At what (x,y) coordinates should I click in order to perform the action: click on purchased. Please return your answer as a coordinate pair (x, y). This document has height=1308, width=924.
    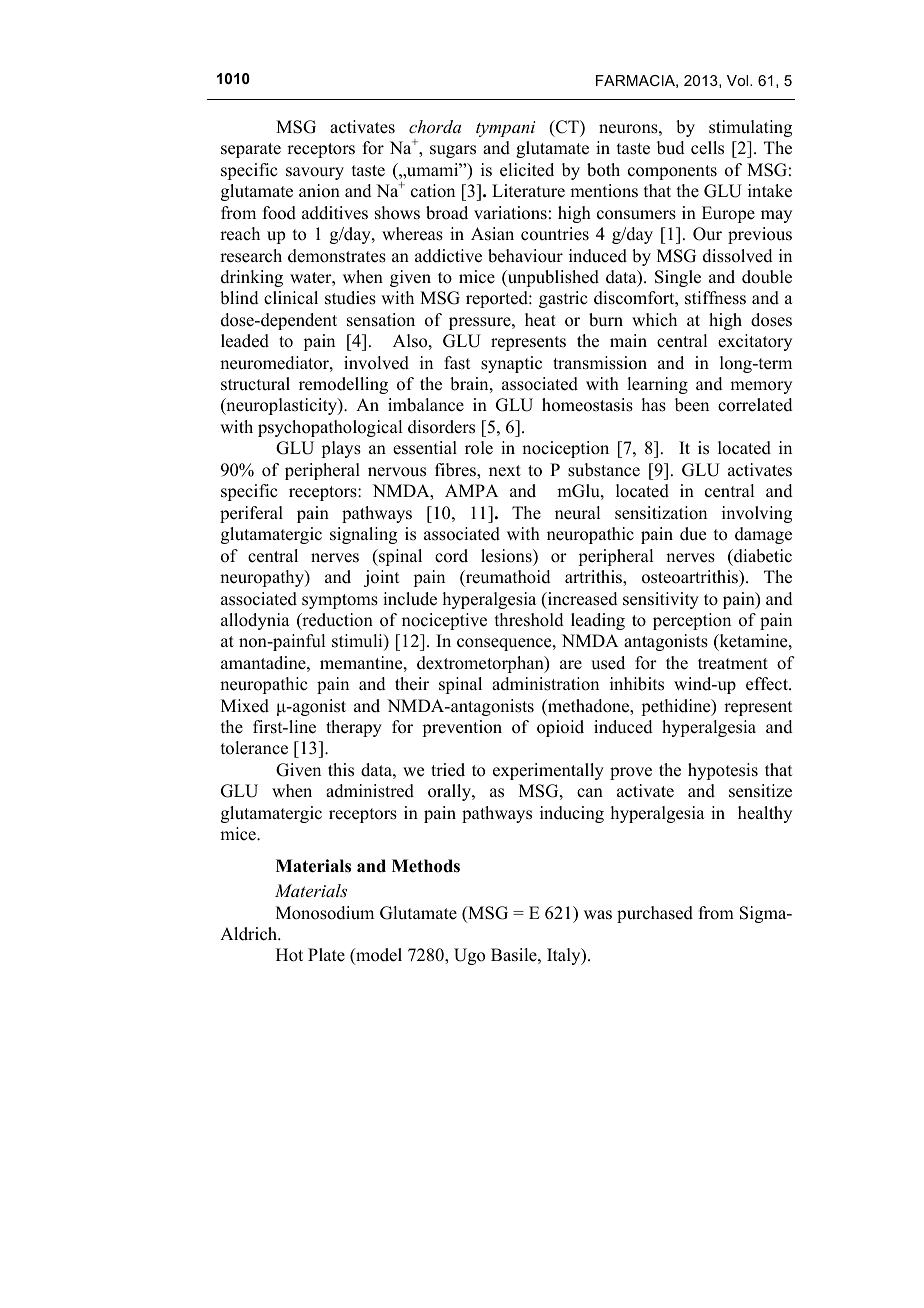
    Looking at the image, I should click on (655, 914).
